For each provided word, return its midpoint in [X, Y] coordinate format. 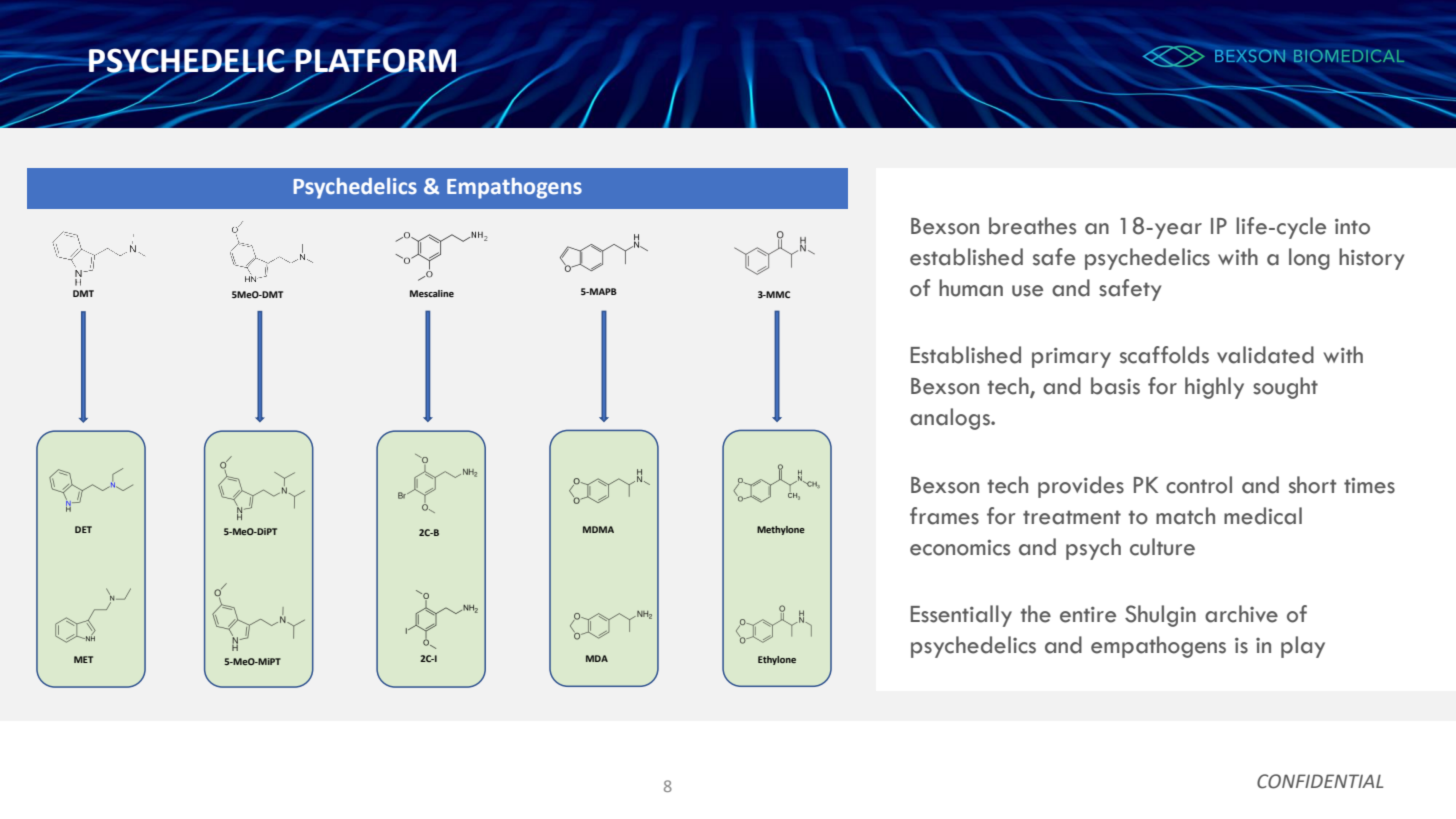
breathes [1032, 226]
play [1303, 647]
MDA [597, 658]
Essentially [961, 616]
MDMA [598, 529]
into [1352, 227]
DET [83, 529]
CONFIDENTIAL [1320, 781]
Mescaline [432, 293]
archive [1241, 614]
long [1309, 259]
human [971, 288]
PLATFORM [375, 61]
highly [1214, 388]
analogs [951, 419]
